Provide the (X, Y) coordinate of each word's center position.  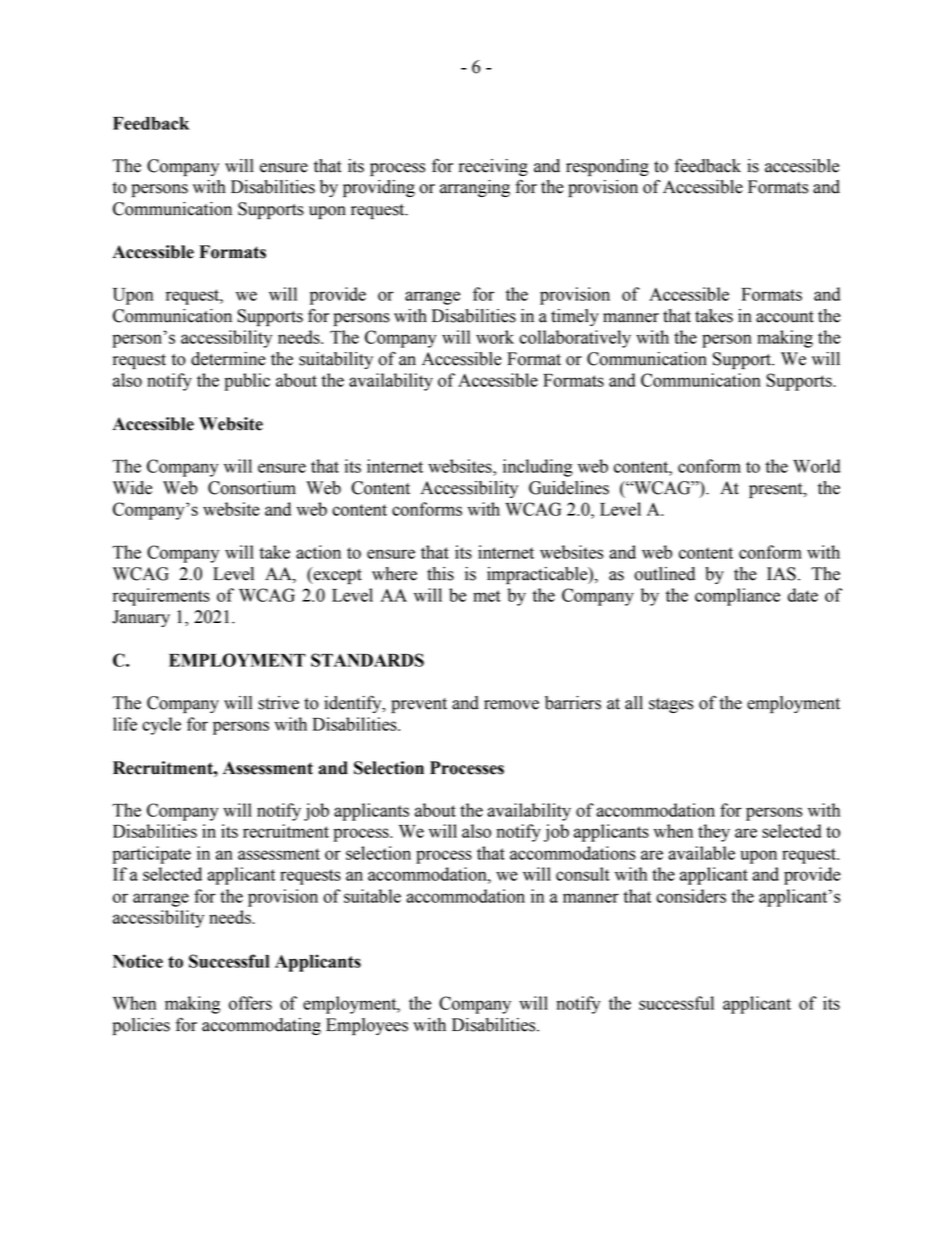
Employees (367, 1026)
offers (250, 1003)
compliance (737, 597)
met (487, 596)
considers (691, 896)
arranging (475, 188)
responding (607, 167)
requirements (161, 597)
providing (379, 188)
